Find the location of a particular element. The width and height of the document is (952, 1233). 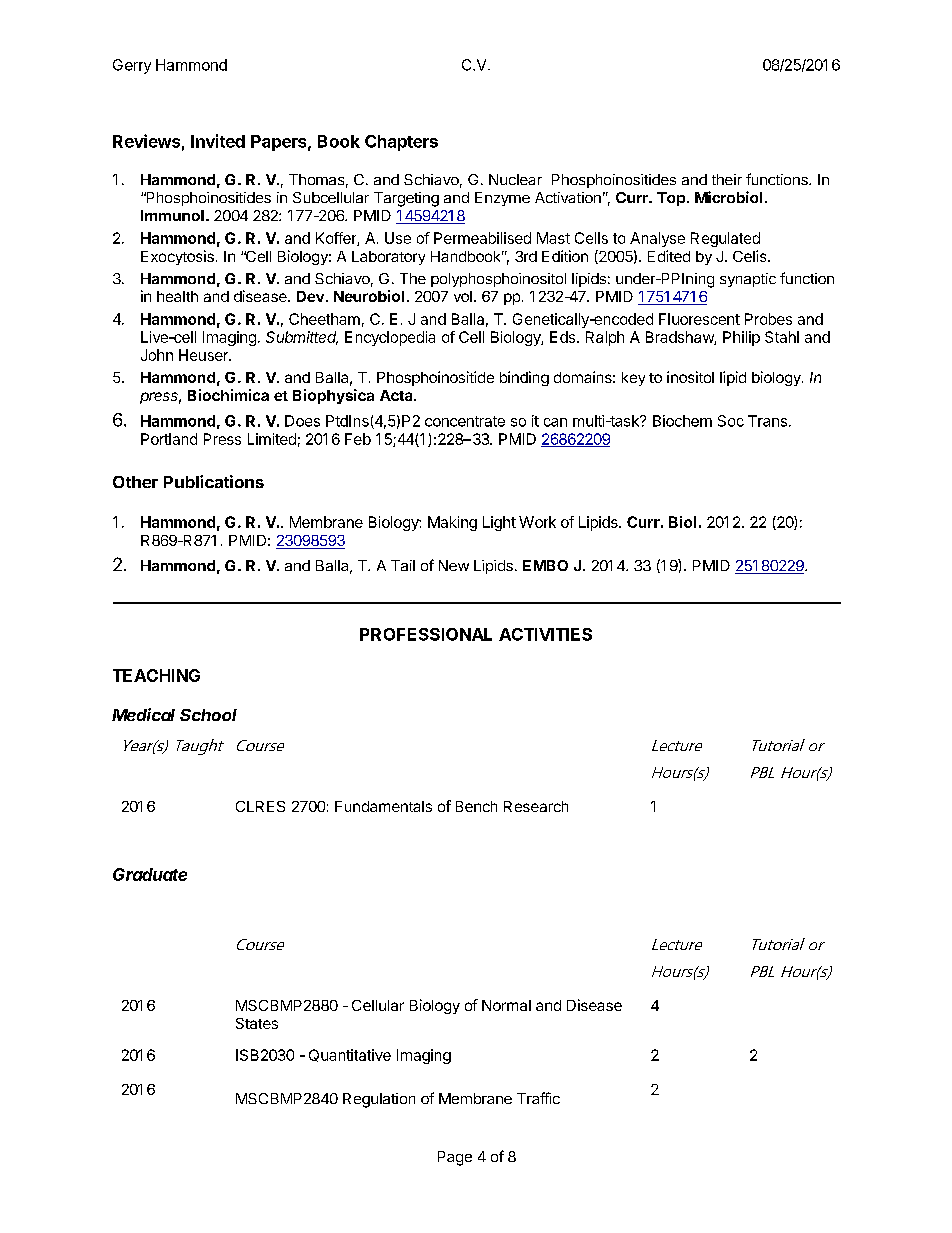

States is located at coordinates (257, 1023).
